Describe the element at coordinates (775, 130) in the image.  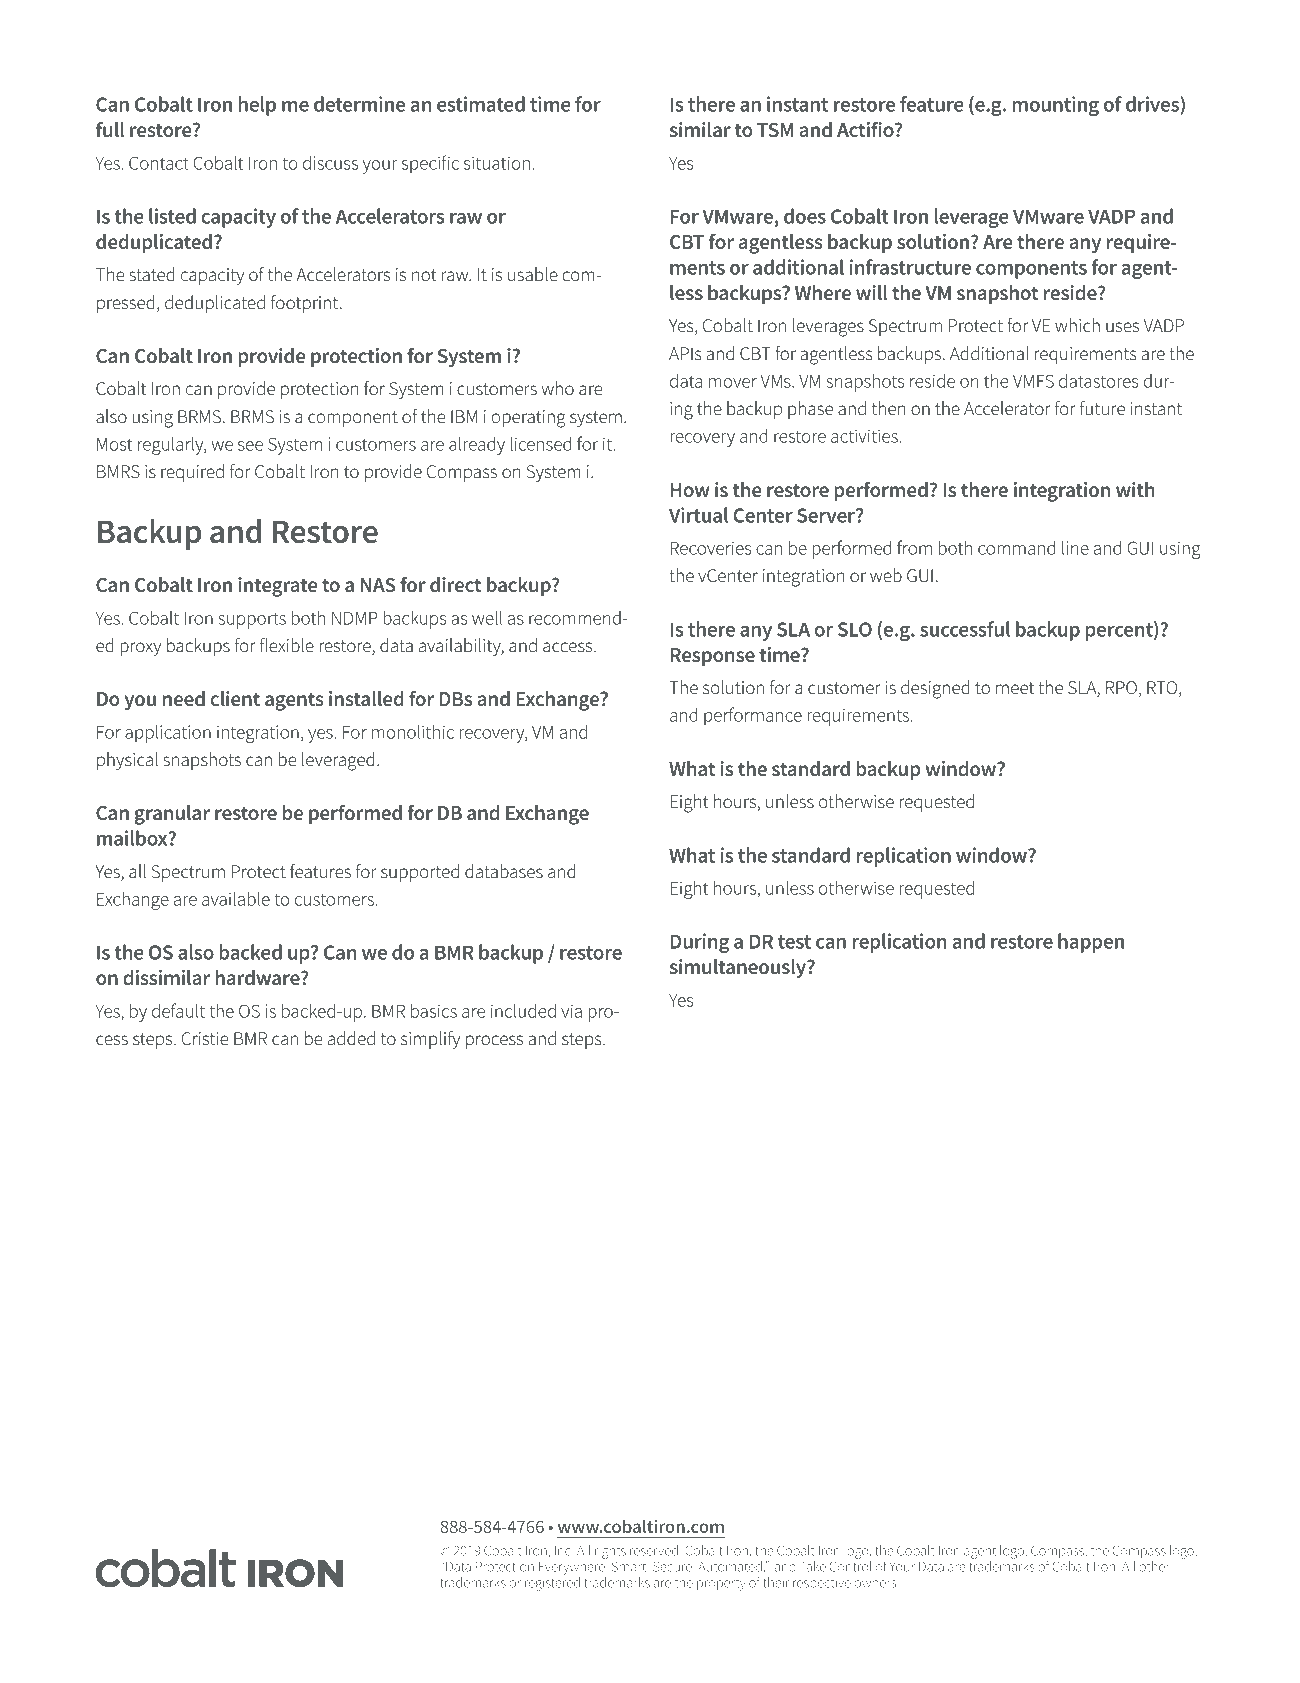
I see `TSM` at that location.
